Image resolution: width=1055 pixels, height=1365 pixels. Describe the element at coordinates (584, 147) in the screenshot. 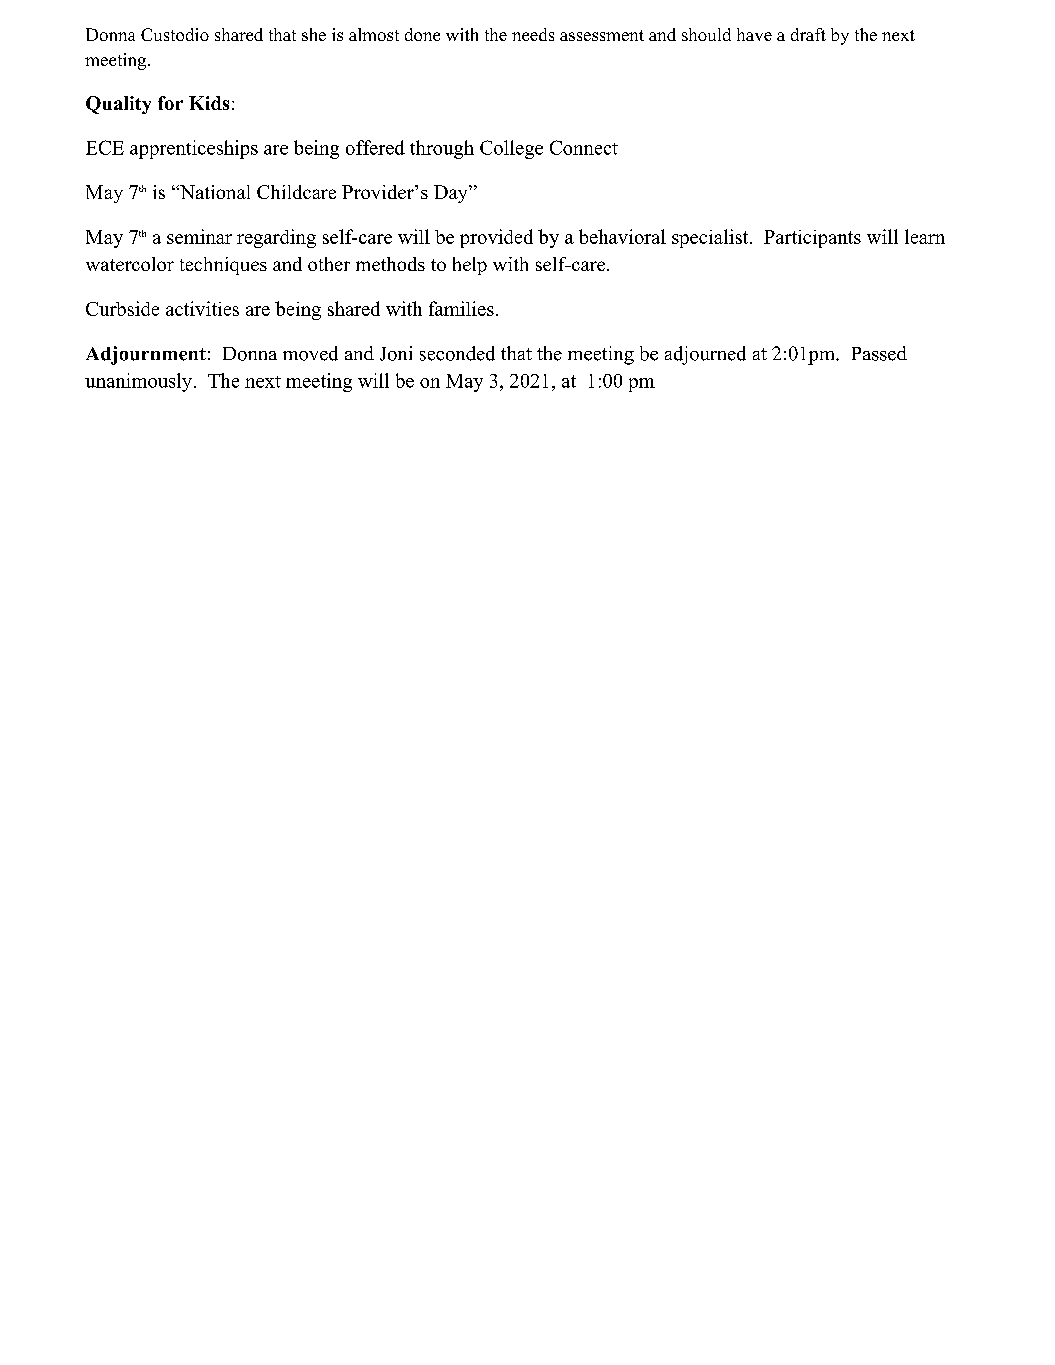

I see `Connect` at that location.
